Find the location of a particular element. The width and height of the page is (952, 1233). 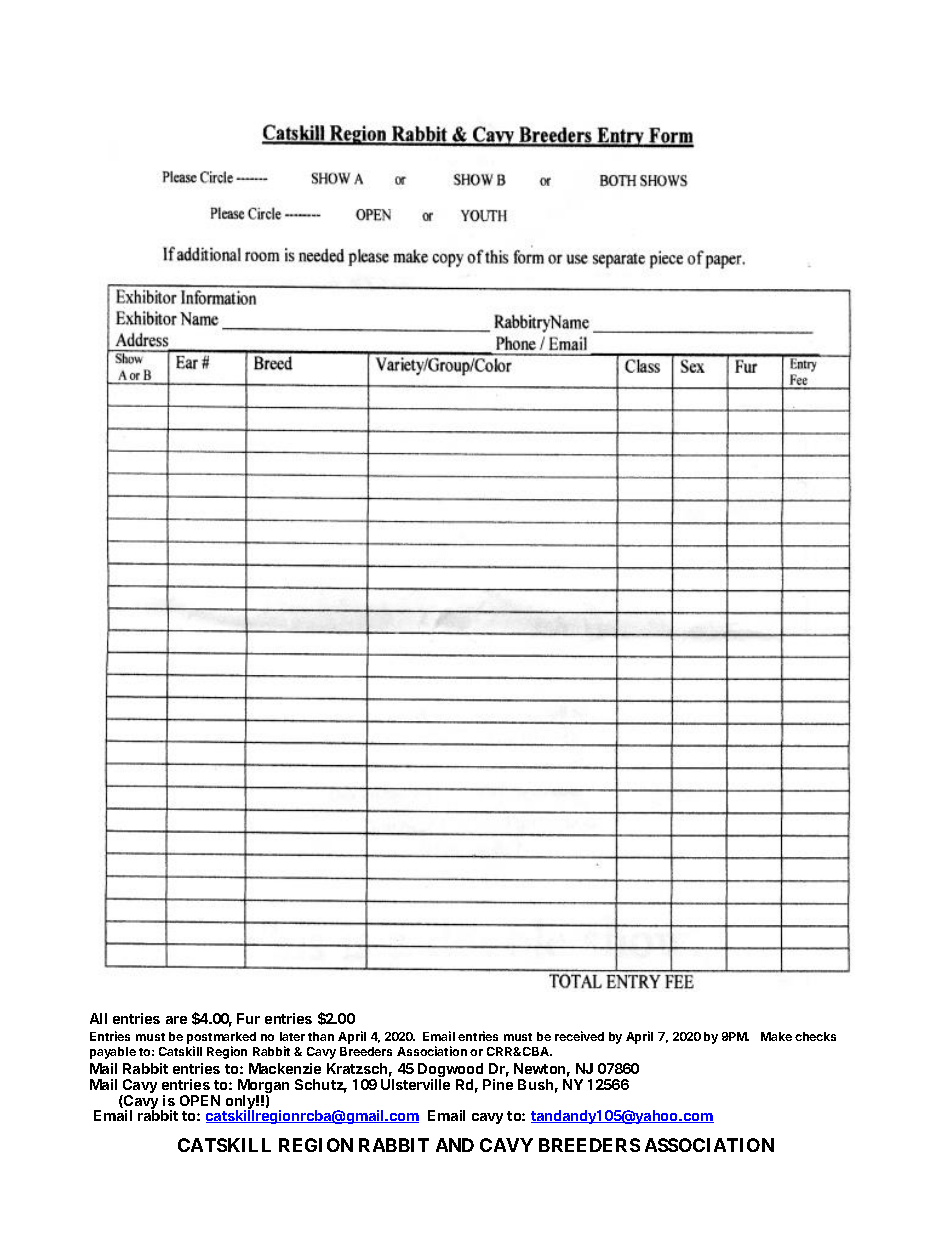

Fur is located at coordinates (248, 1018).
